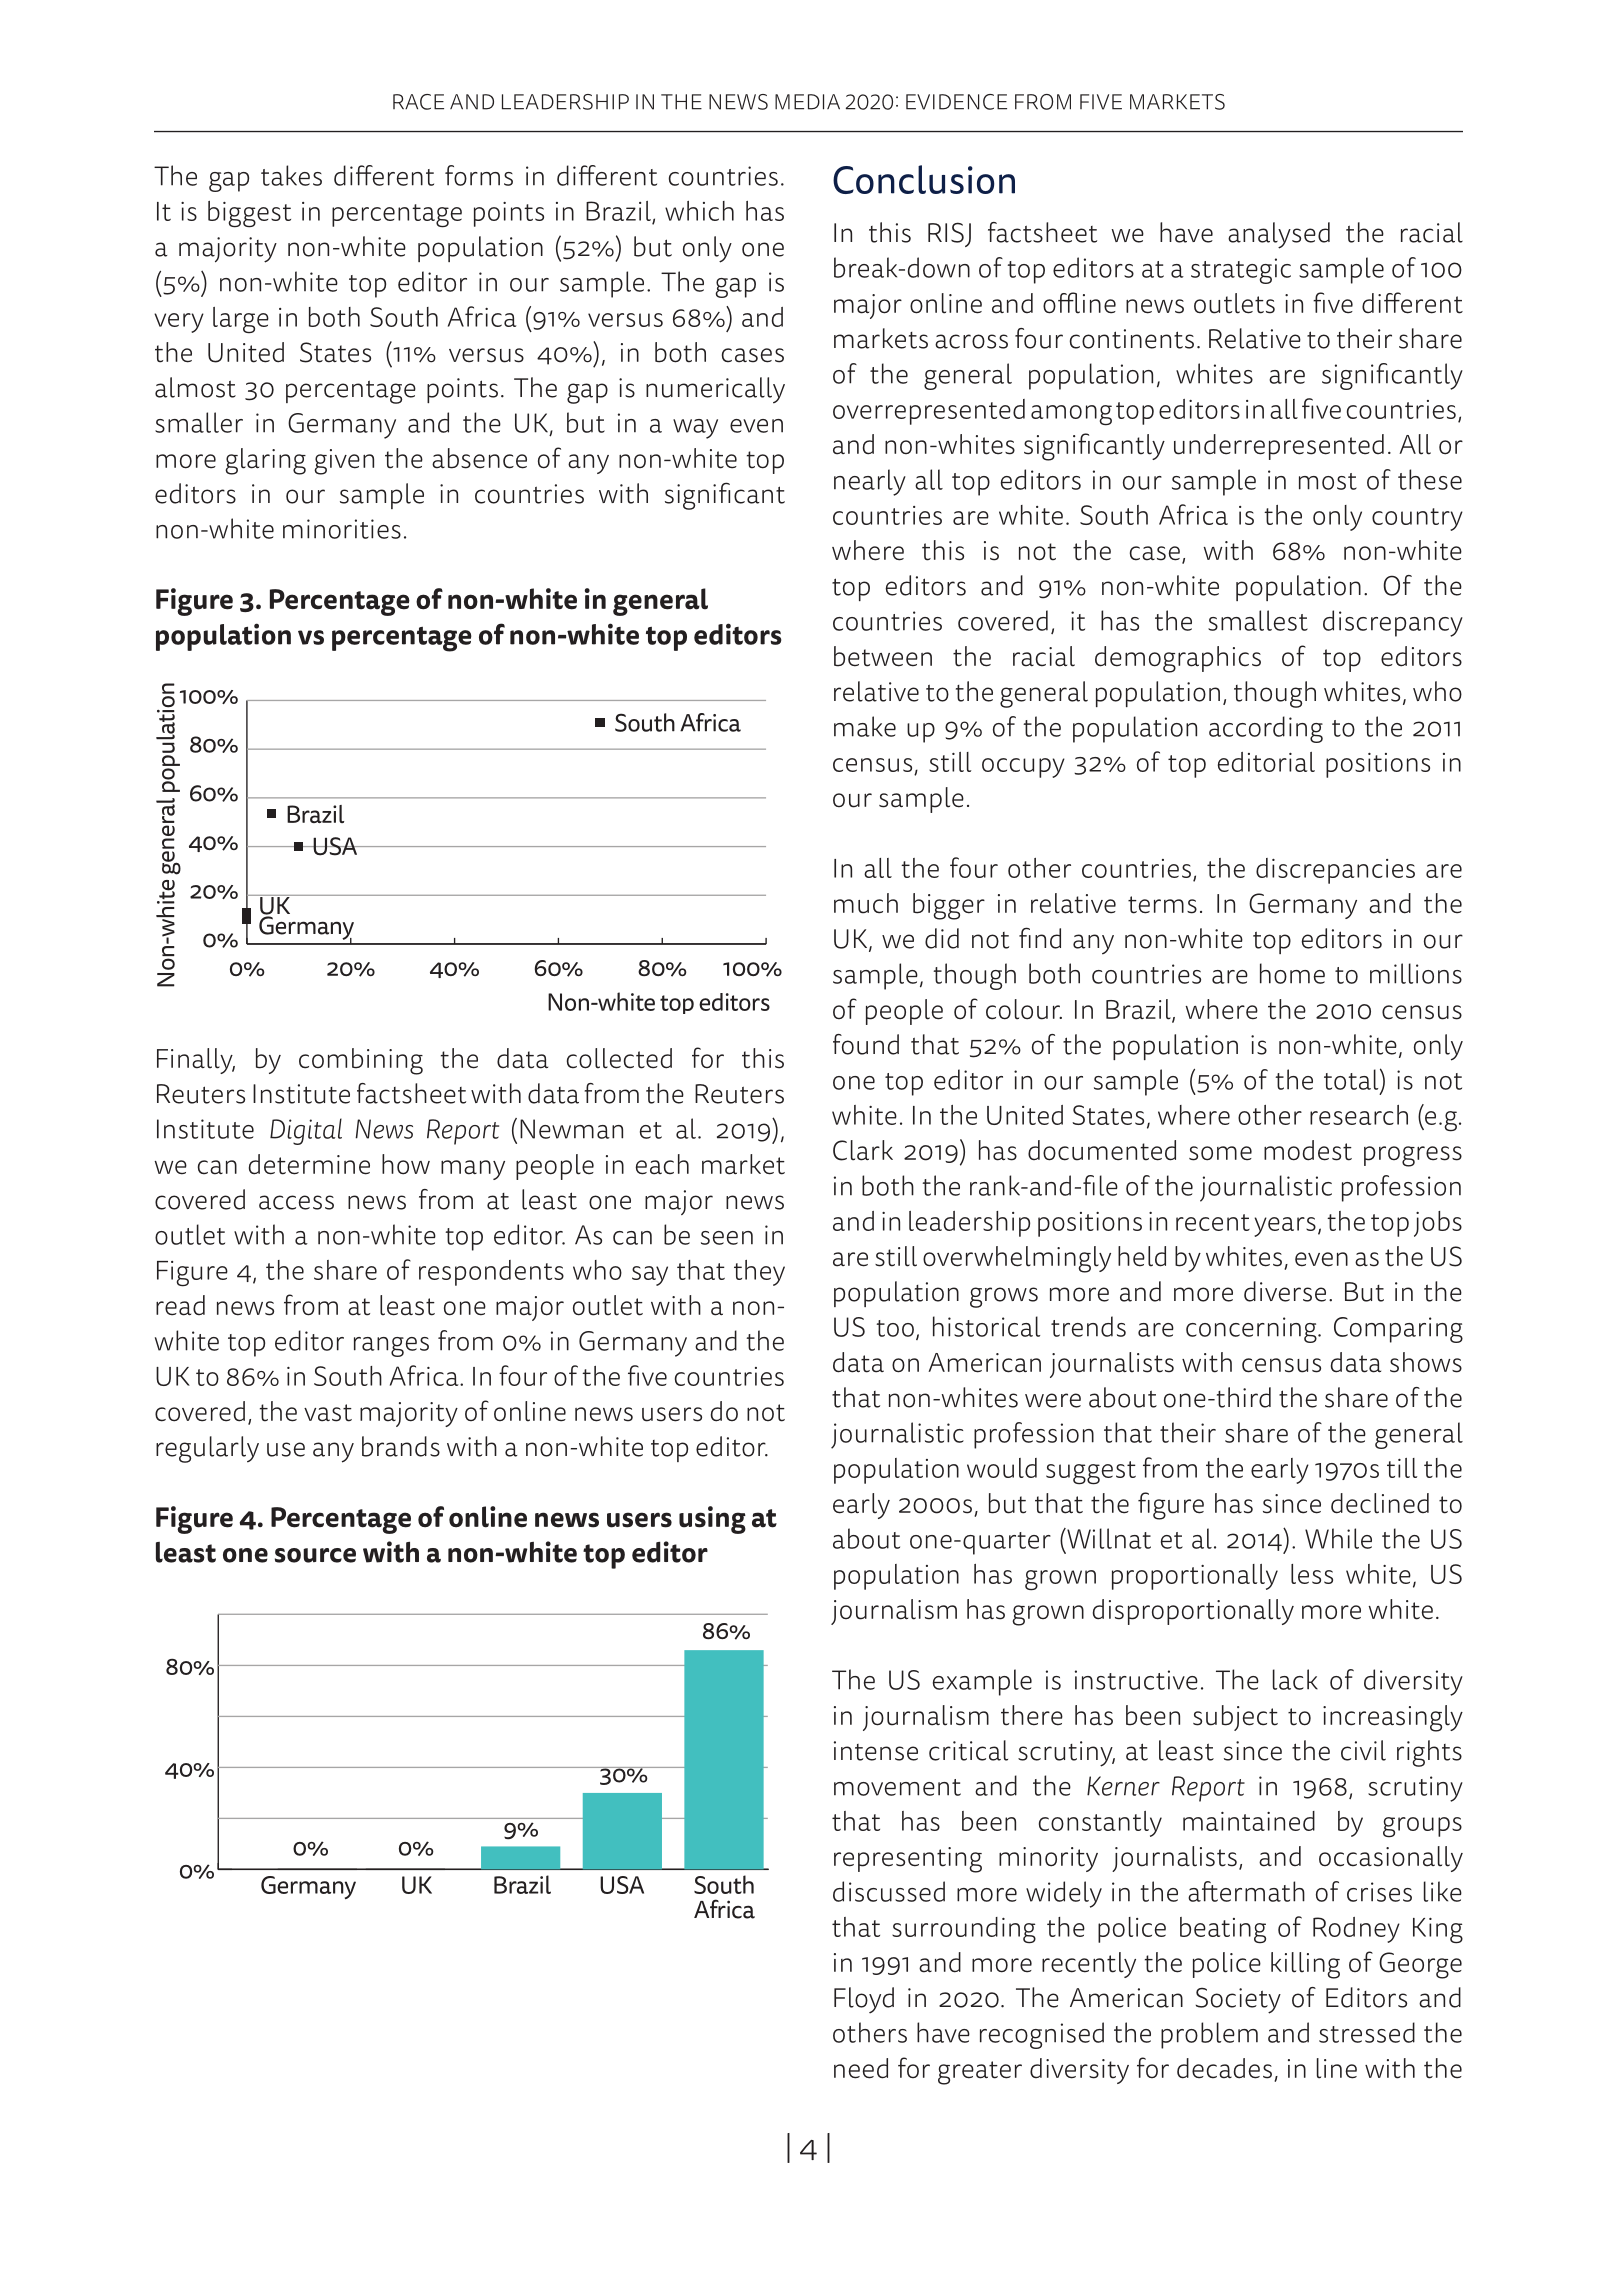 This screenshot has width=1617, height=2286. What do you see at coordinates (866, 1044) in the screenshot?
I see `found` at bounding box center [866, 1044].
